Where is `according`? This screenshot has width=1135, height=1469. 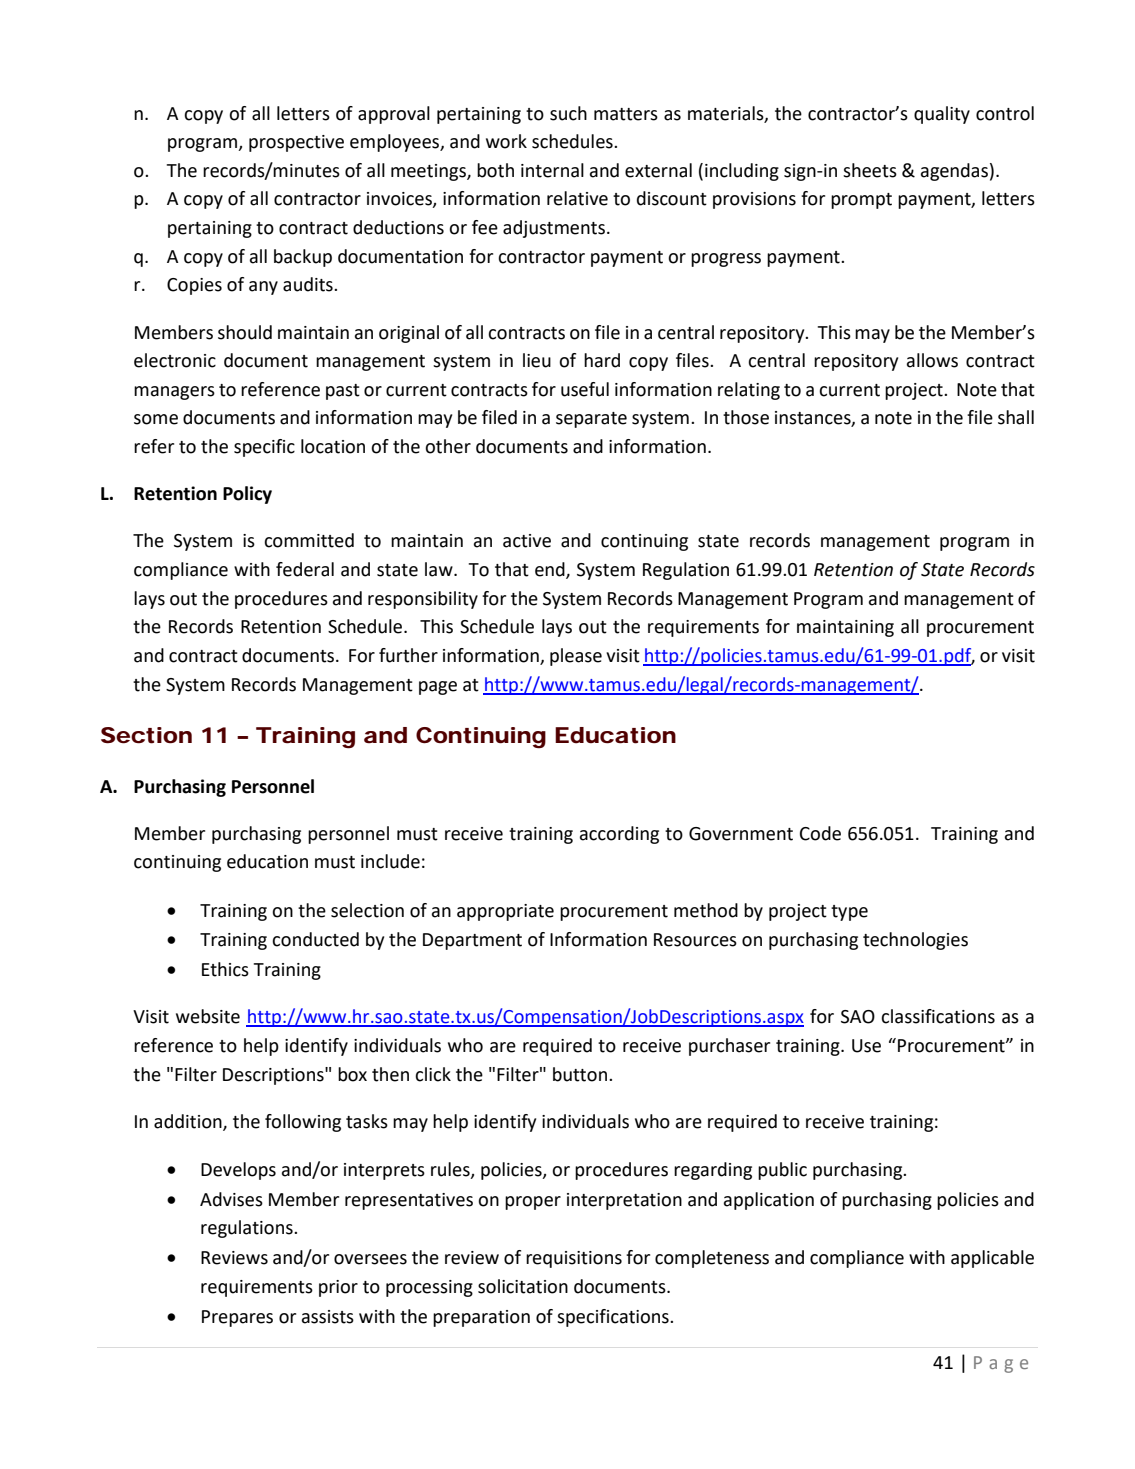
according is located at coordinates (619, 835).
